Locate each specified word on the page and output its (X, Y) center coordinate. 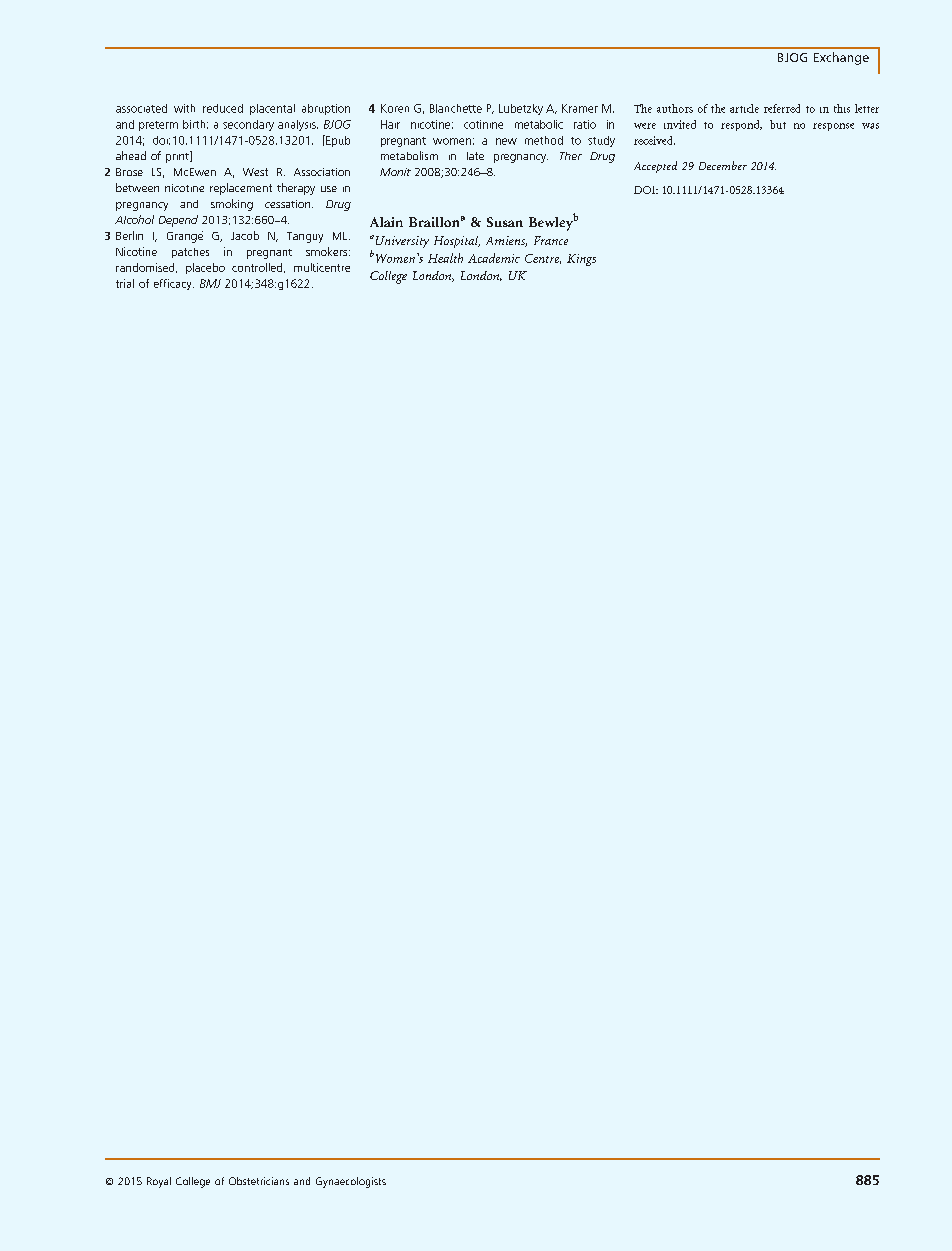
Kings (581, 260)
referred (782, 108)
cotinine (483, 124)
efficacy (174, 284)
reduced (223, 108)
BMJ (210, 283)
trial (125, 283)
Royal (159, 1182)
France (551, 240)
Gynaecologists (351, 1182)
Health (445, 258)
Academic (494, 258)
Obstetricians (259, 1181)
